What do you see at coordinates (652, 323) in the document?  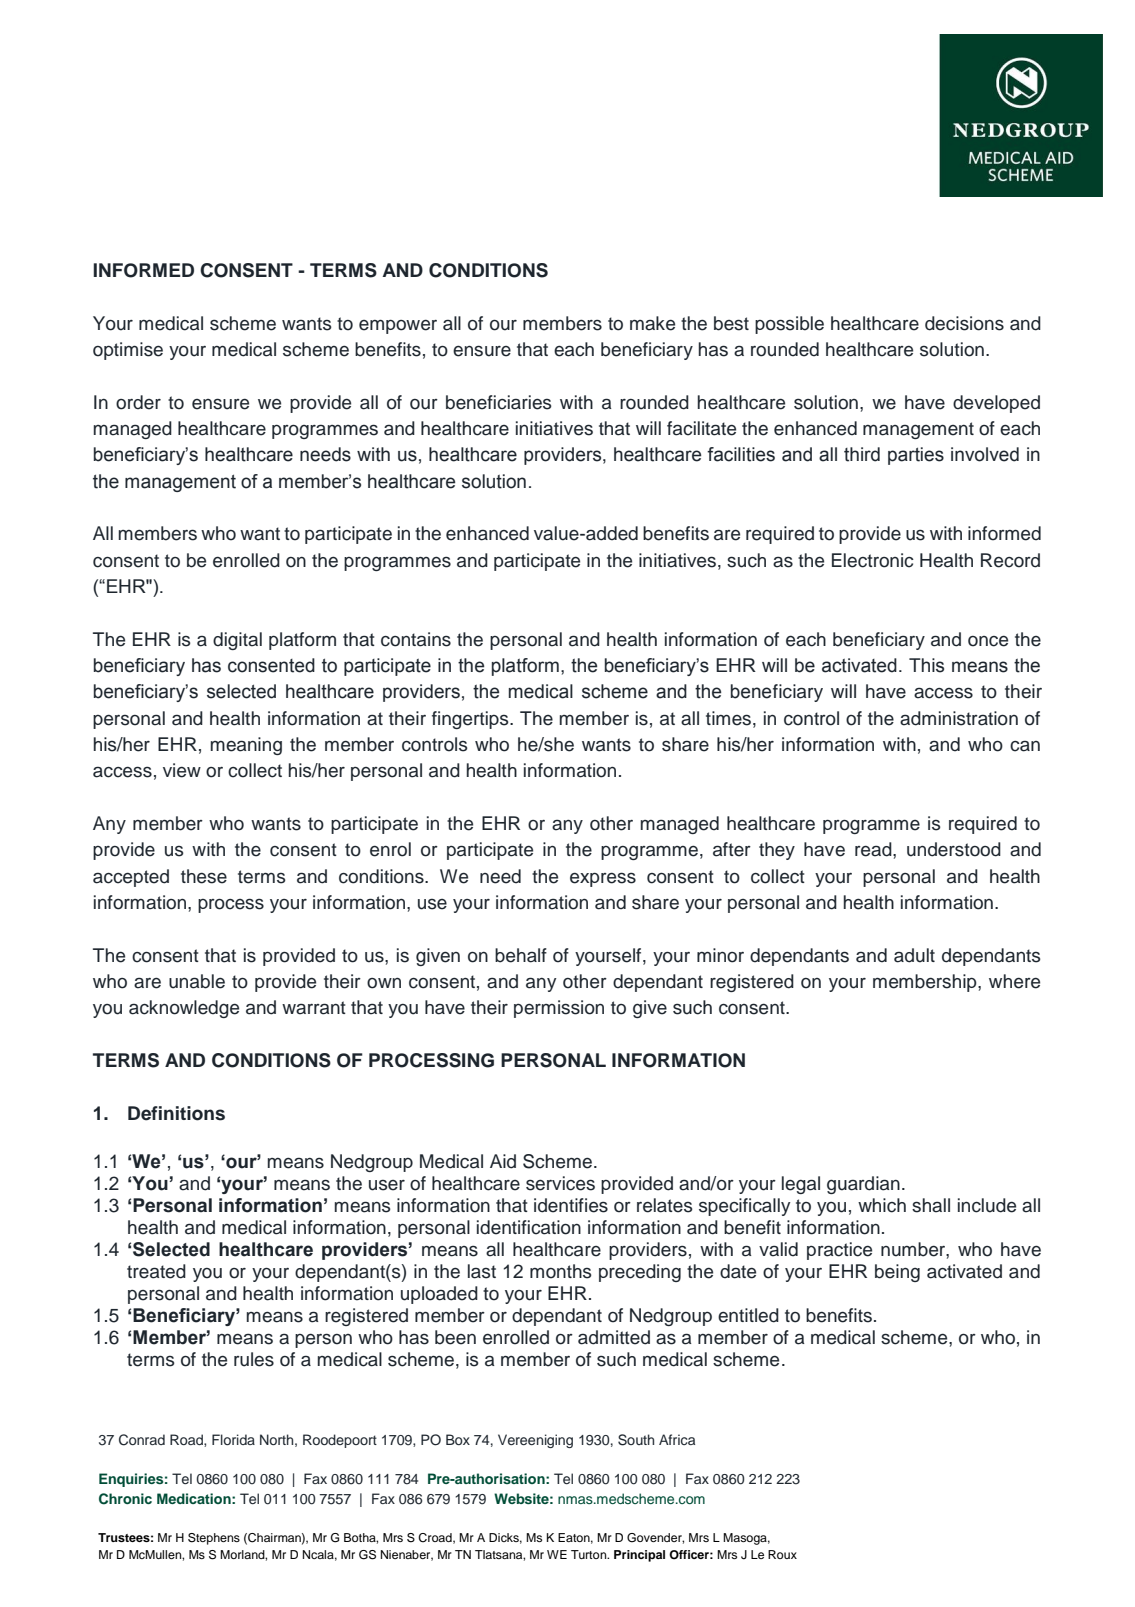 I see `make` at bounding box center [652, 323].
